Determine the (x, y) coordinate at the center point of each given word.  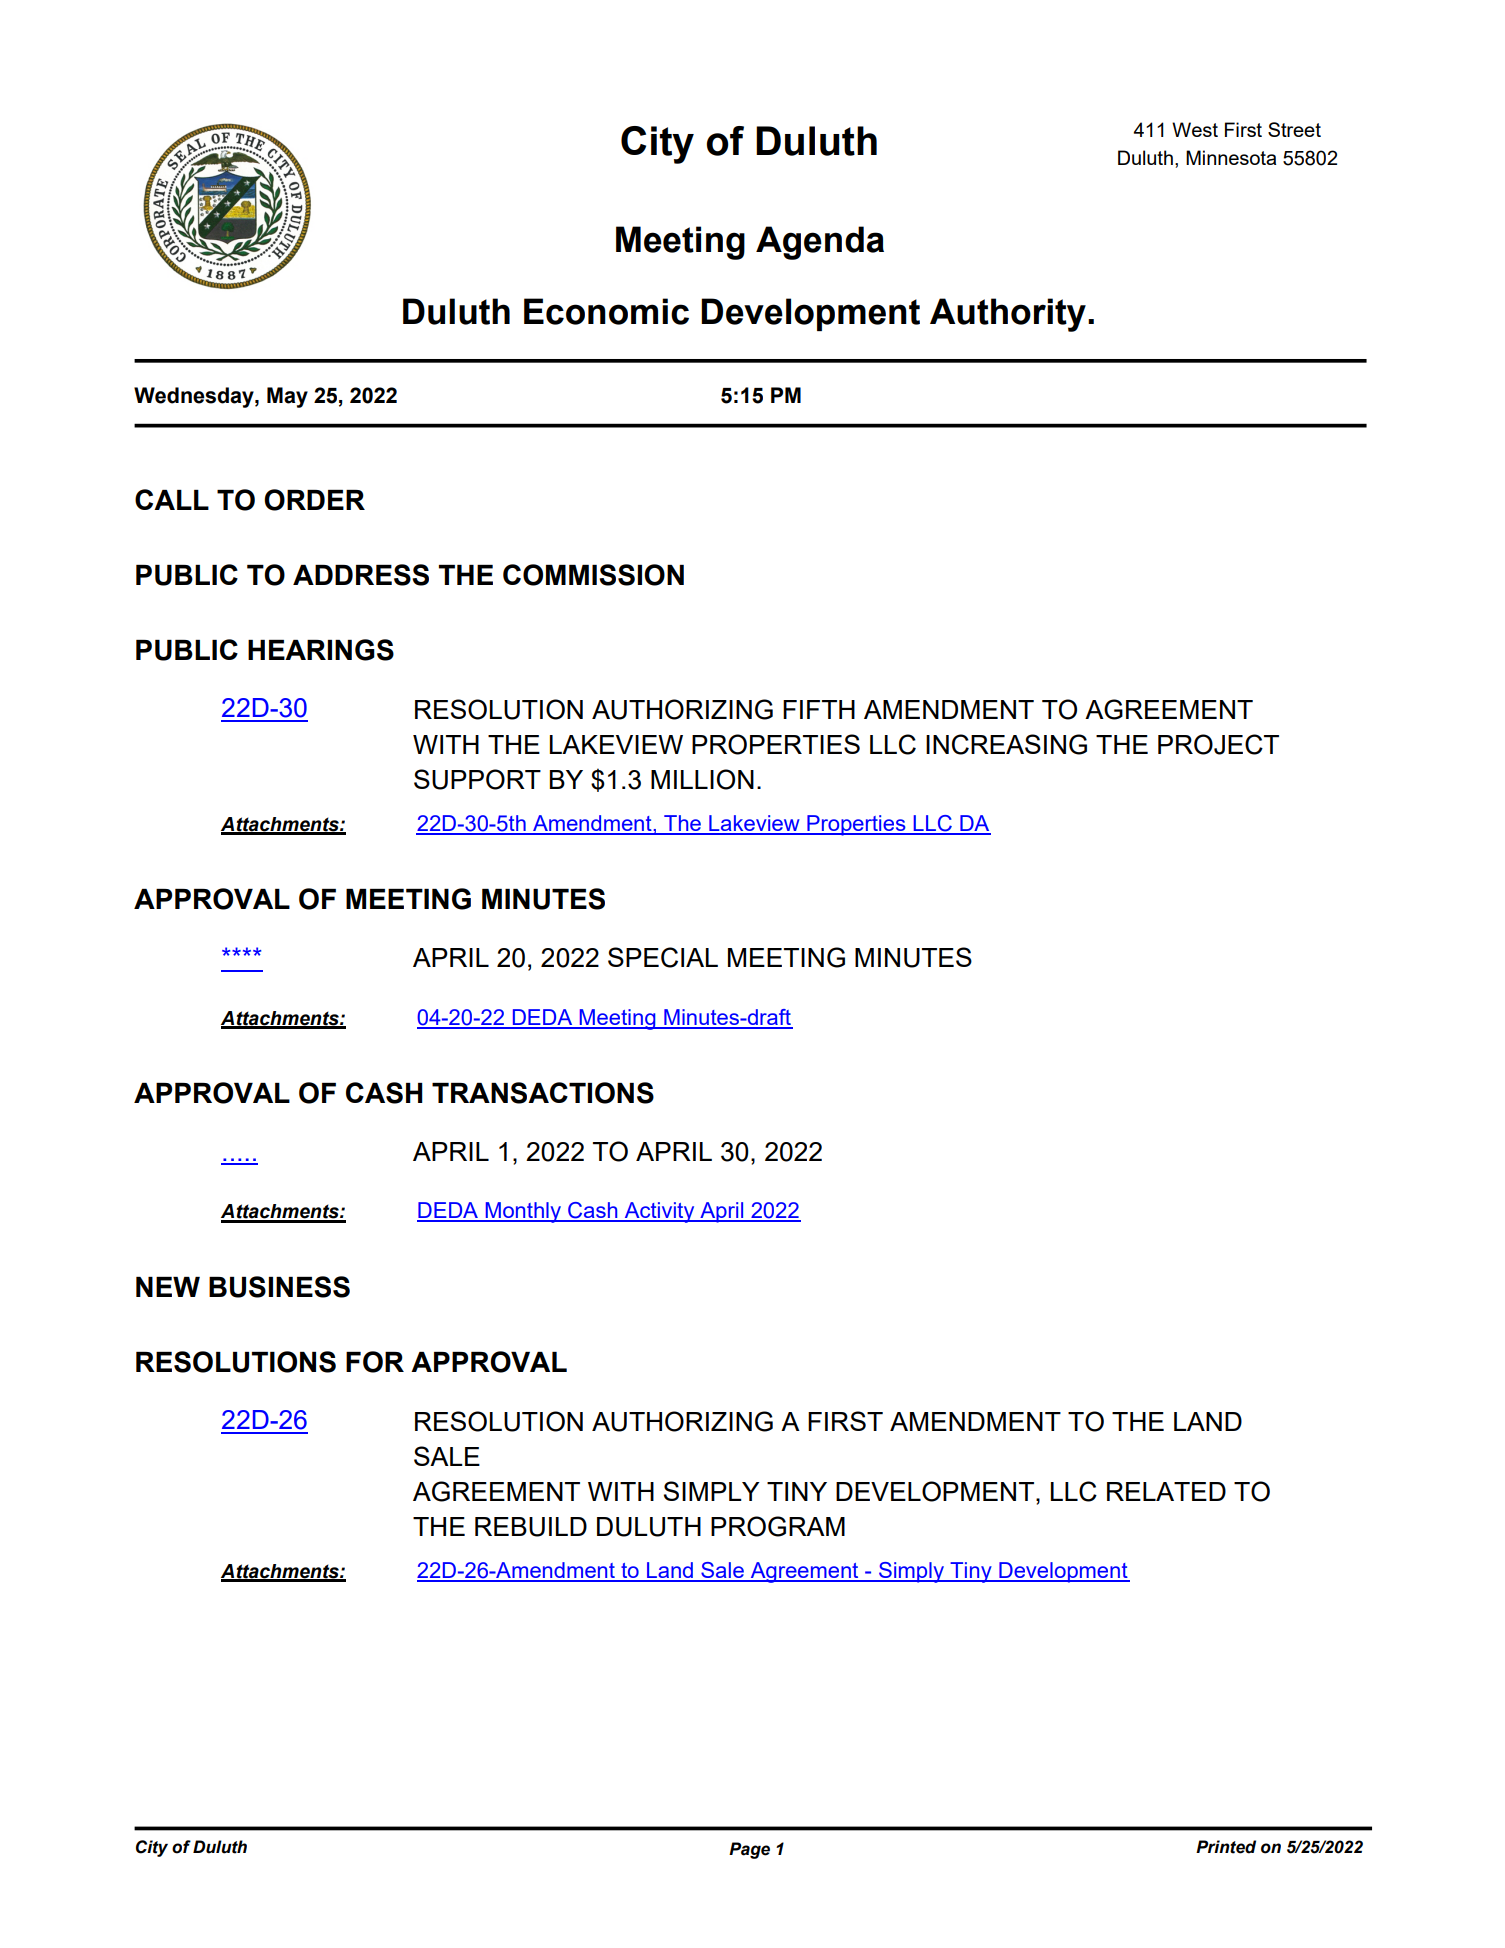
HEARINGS (321, 650)
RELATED (1166, 1491)
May (287, 397)
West (1195, 129)
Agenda (820, 243)
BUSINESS (279, 1287)
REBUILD (531, 1527)
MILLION (702, 779)
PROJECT (1218, 744)
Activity (659, 1212)
